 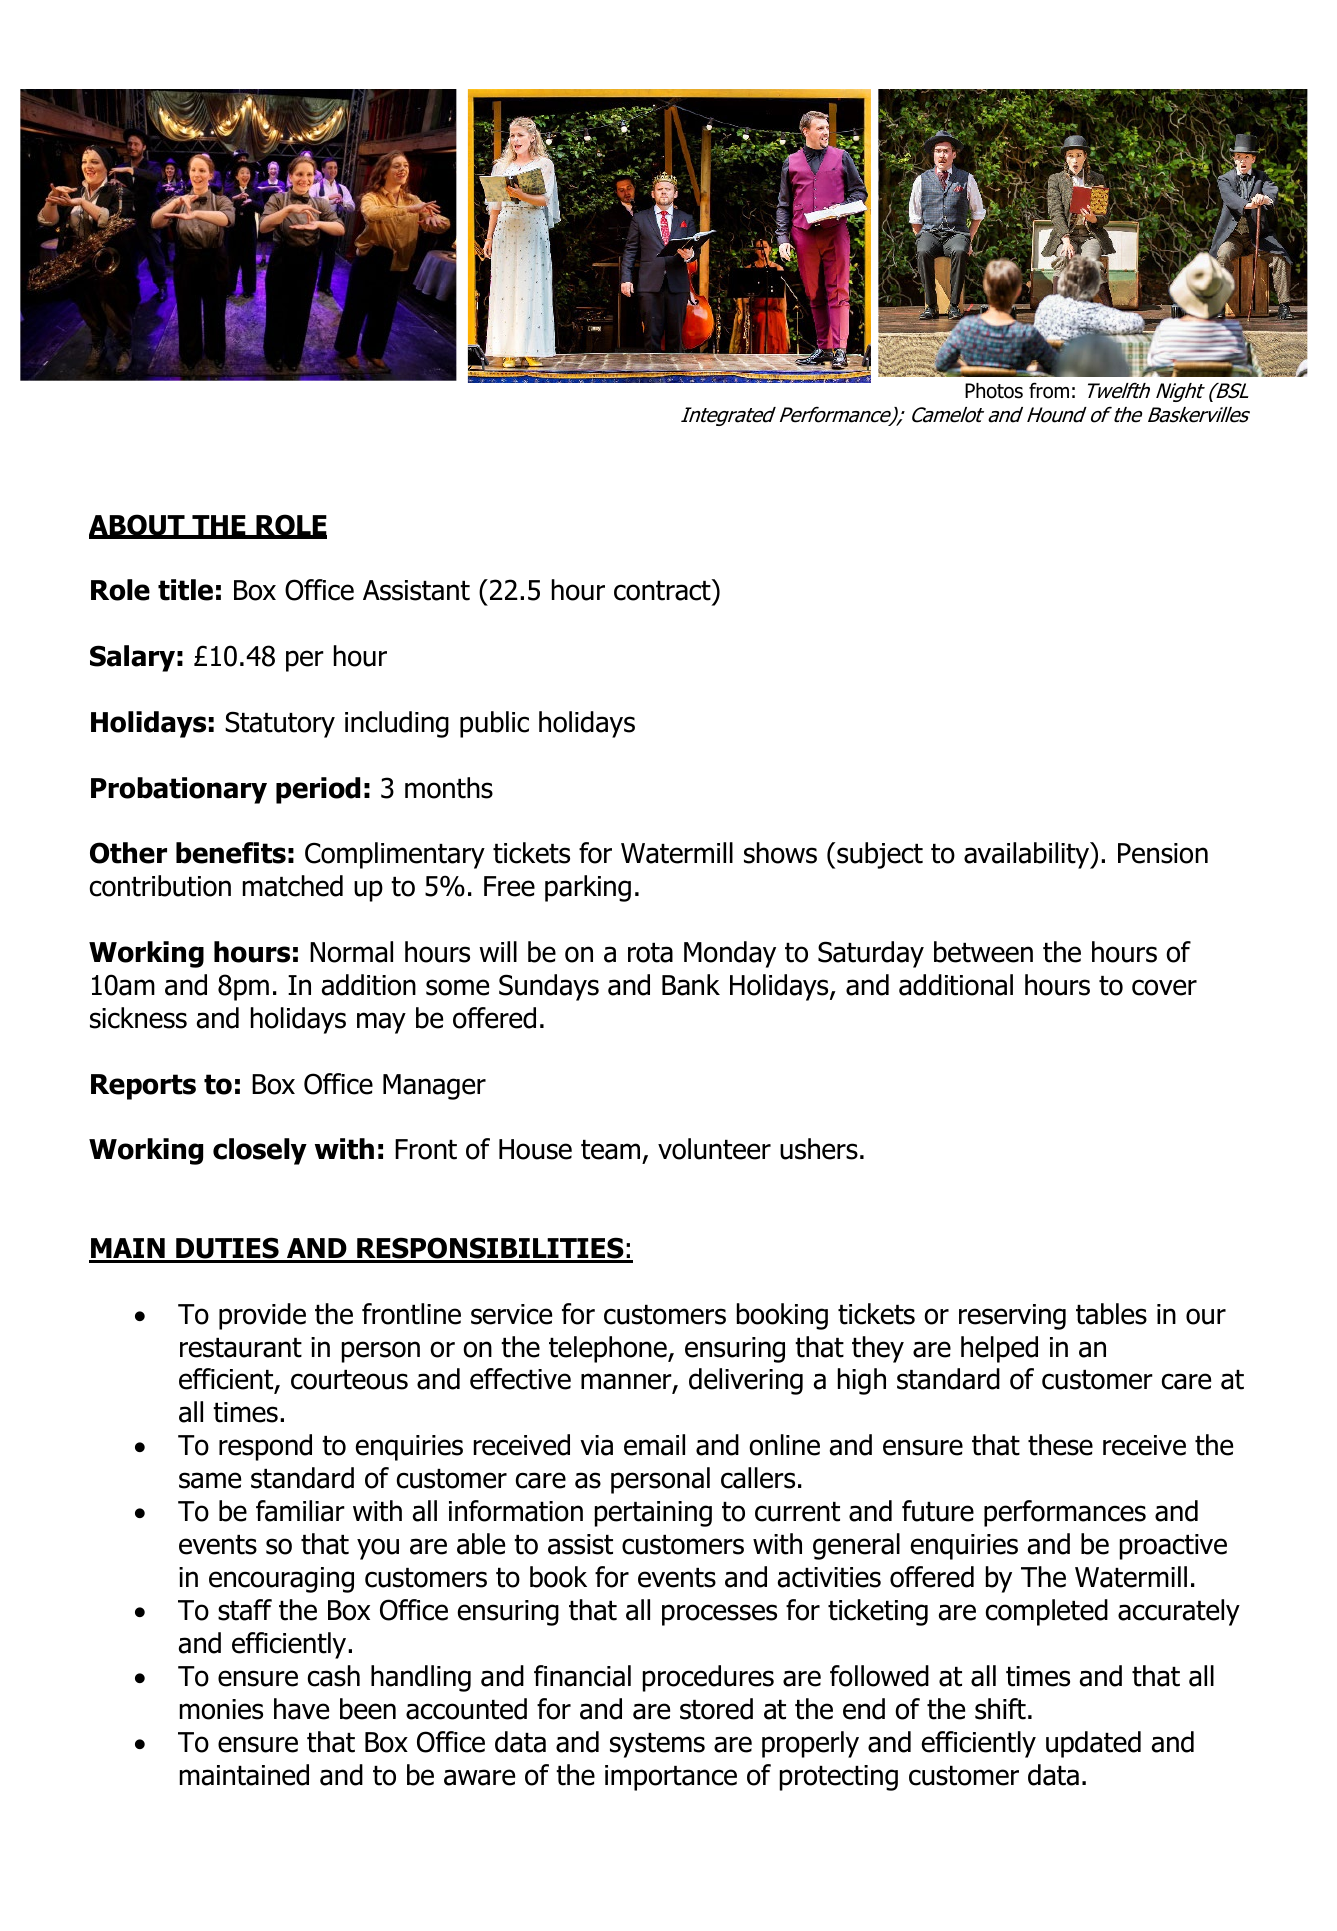 I want to click on telephone, so click(x=609, y=1349).
